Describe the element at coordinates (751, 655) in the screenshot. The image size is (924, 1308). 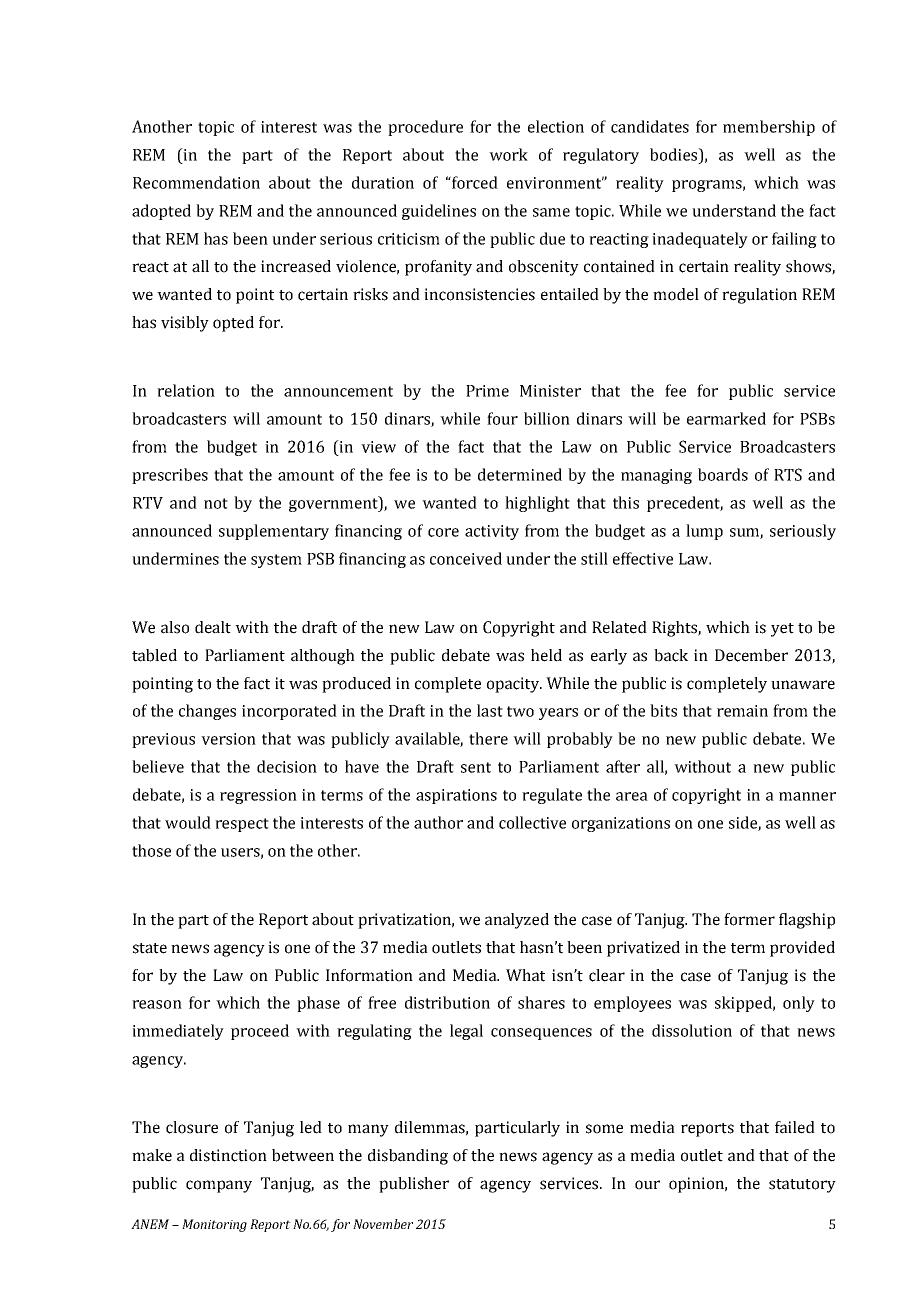
I see `December` at that location.
